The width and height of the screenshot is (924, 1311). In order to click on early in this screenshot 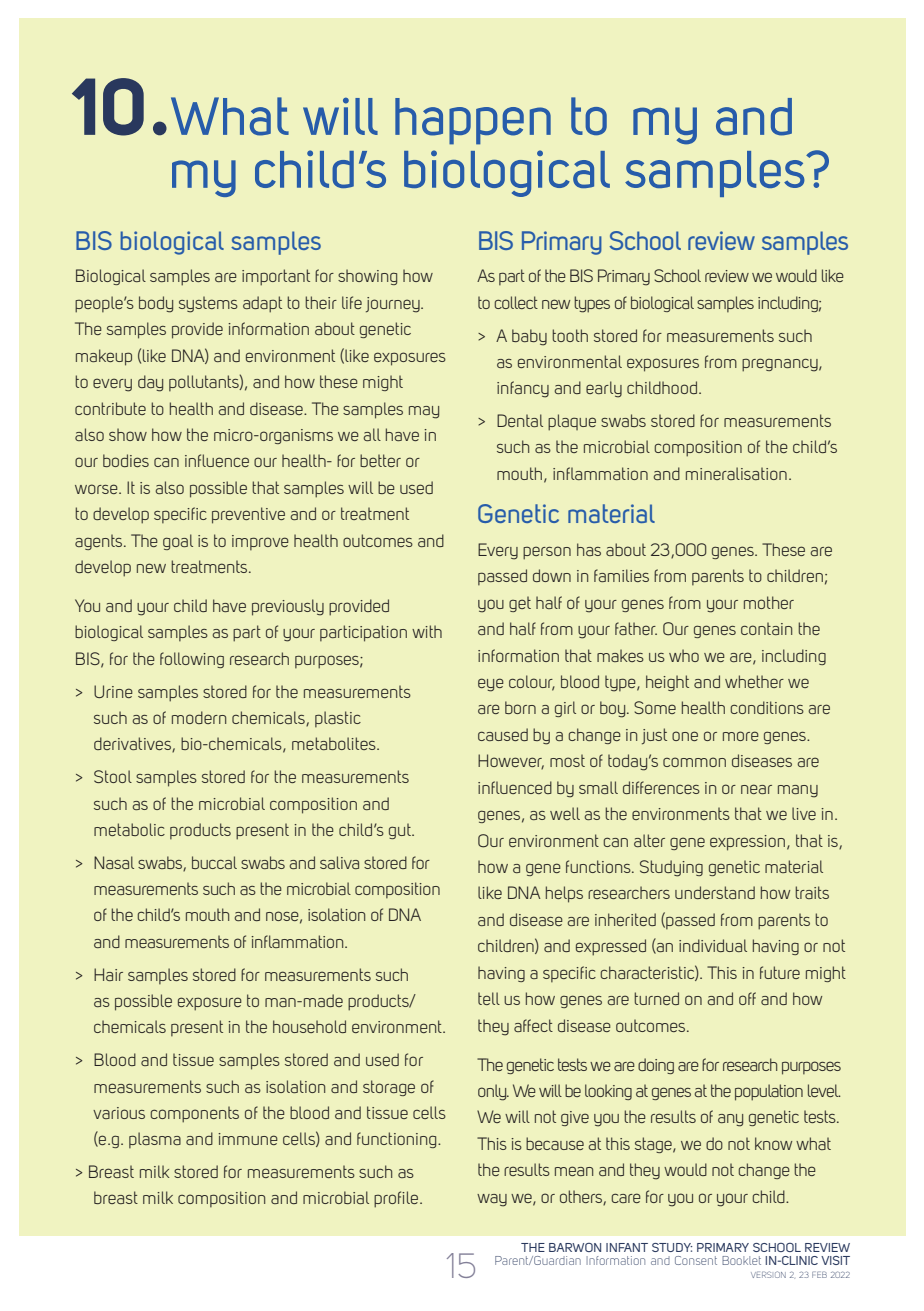, I will do `click(604, 389)`.
